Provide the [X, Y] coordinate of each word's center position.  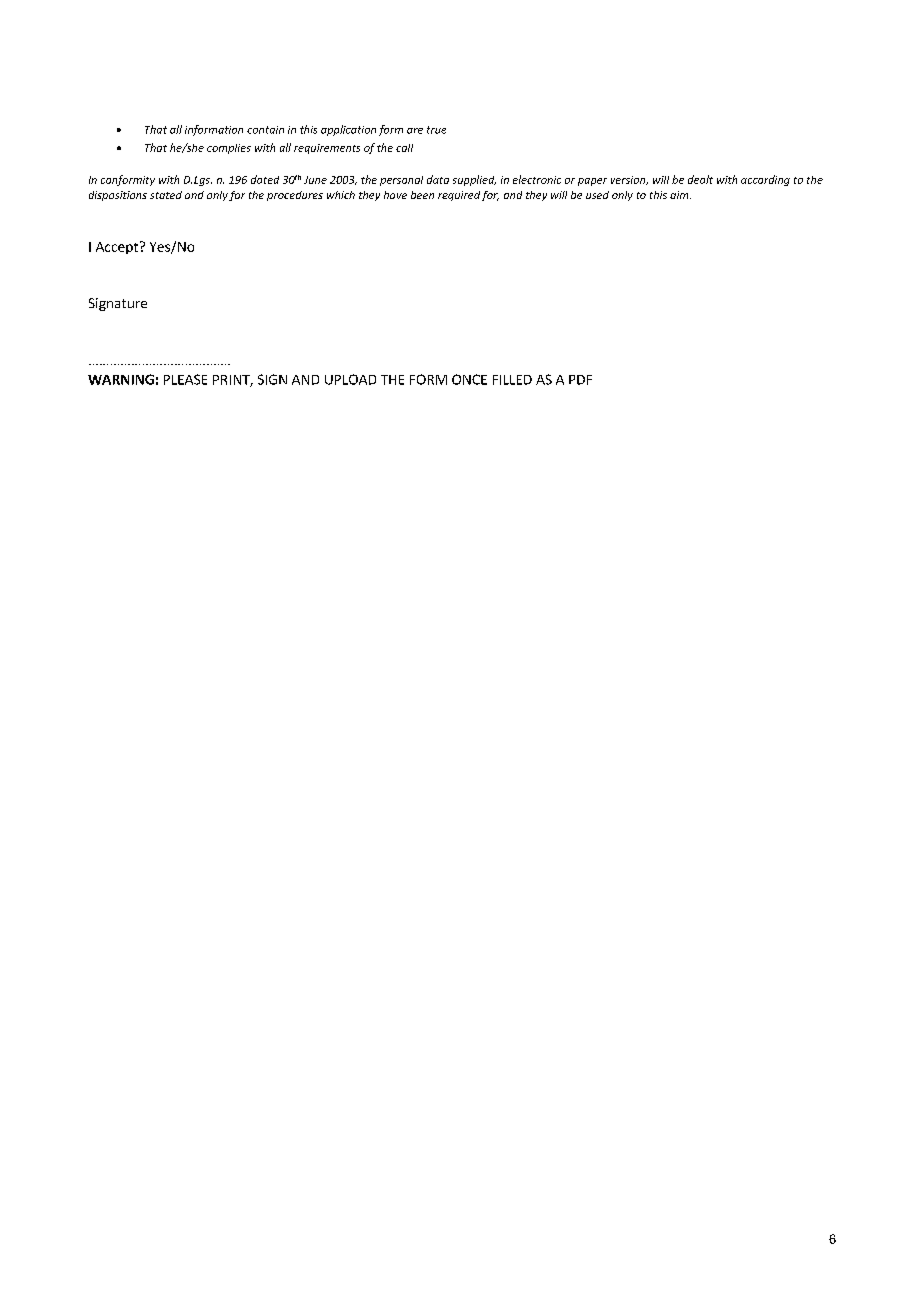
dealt [700, 179]
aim [680, 195]
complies [229, 149]
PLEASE [185, 379]
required [459, 196]
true [436, 130]
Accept [118, 247]
